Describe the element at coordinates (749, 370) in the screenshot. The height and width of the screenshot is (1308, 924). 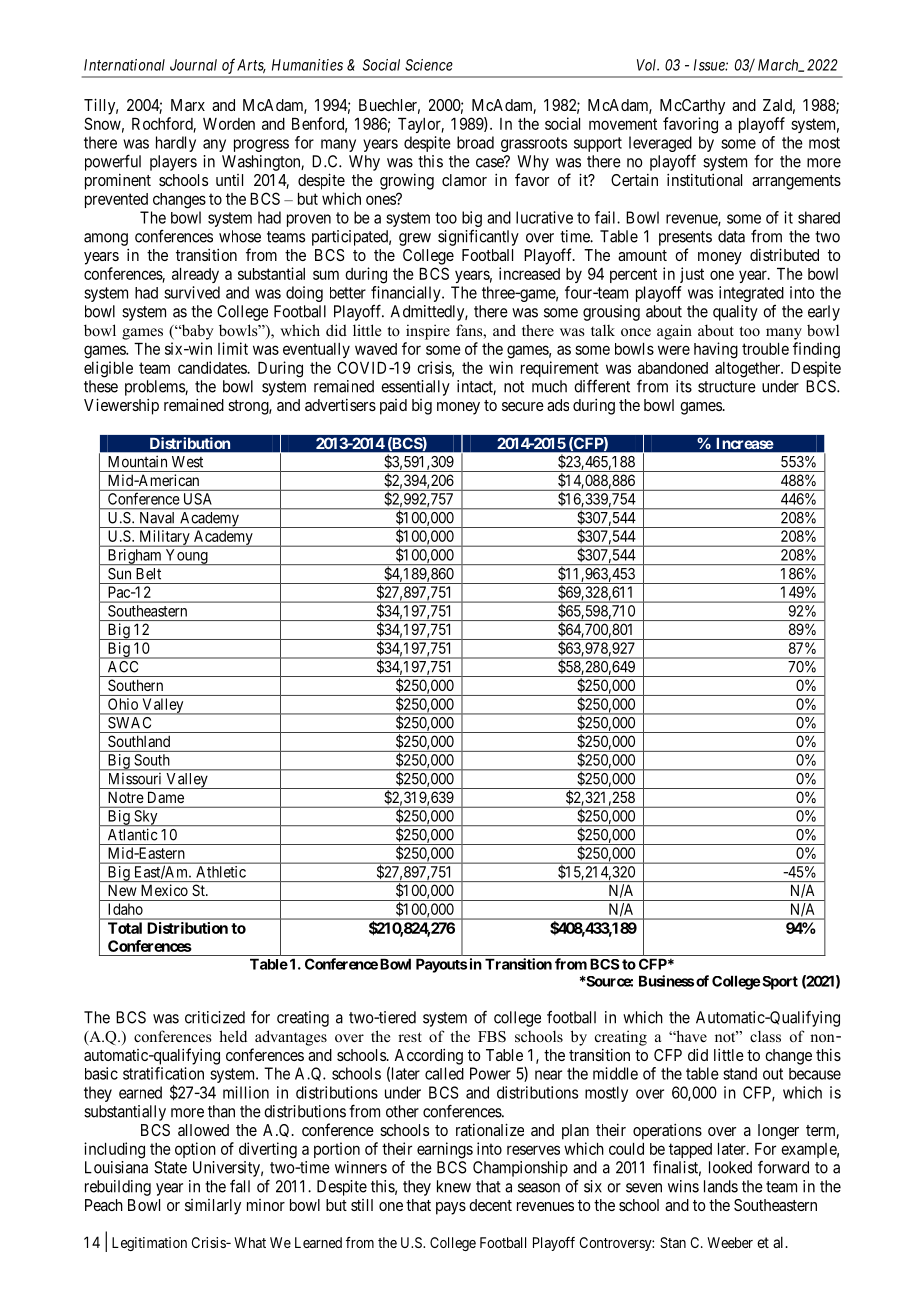
I see `altogether` at that location.
